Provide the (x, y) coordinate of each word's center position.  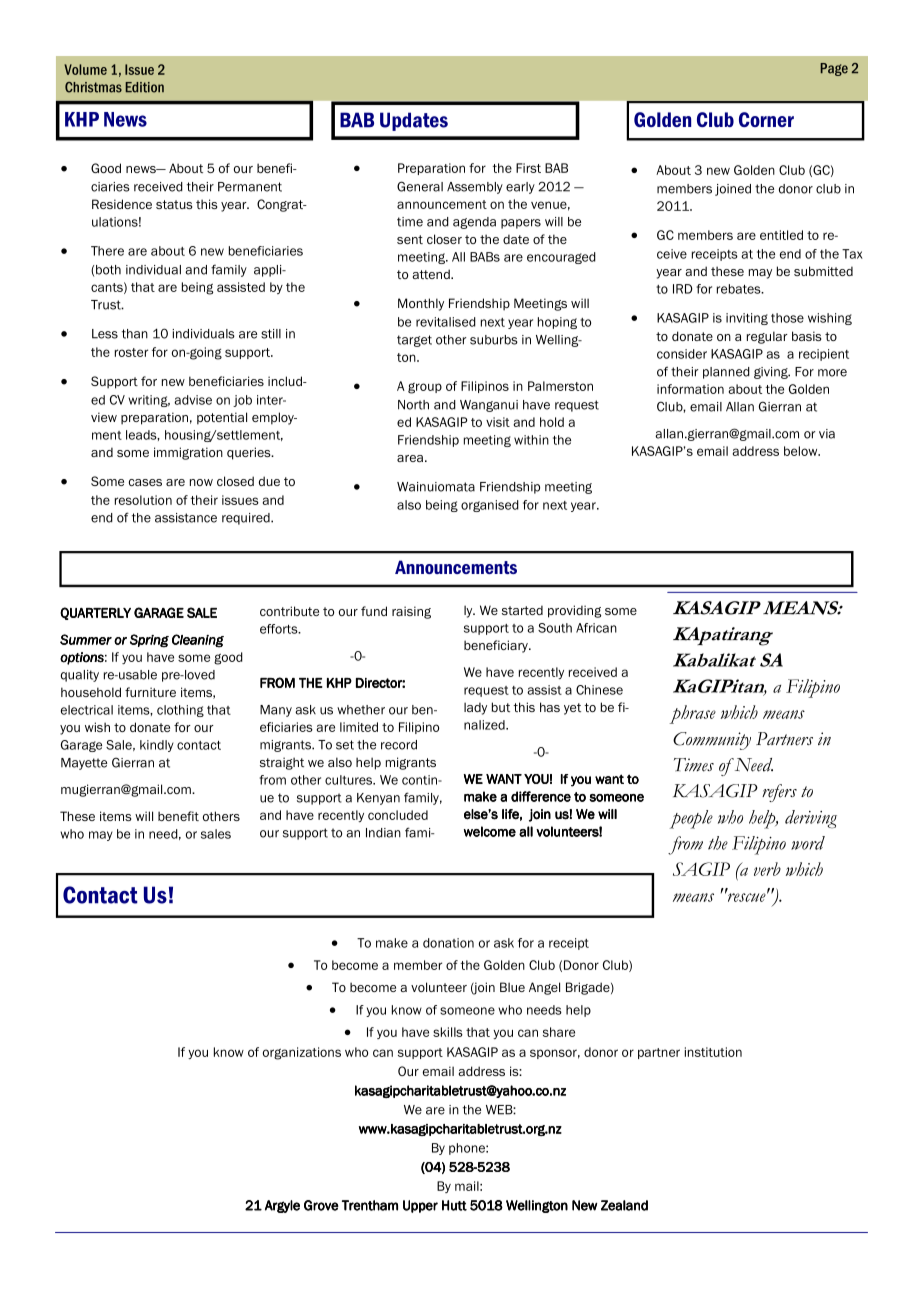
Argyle (282, 1206)
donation (448, 943)
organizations (302, 1053)
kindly (157, 746)
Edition (144, 87)
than (135, 334)
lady (475, 708)
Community (712, 741)
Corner (766, 119)
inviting (747, 319)
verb (767, 869)
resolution (143, 500)
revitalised (446, 322)
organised (490, 506)
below (802, 451)
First (528, 168)
